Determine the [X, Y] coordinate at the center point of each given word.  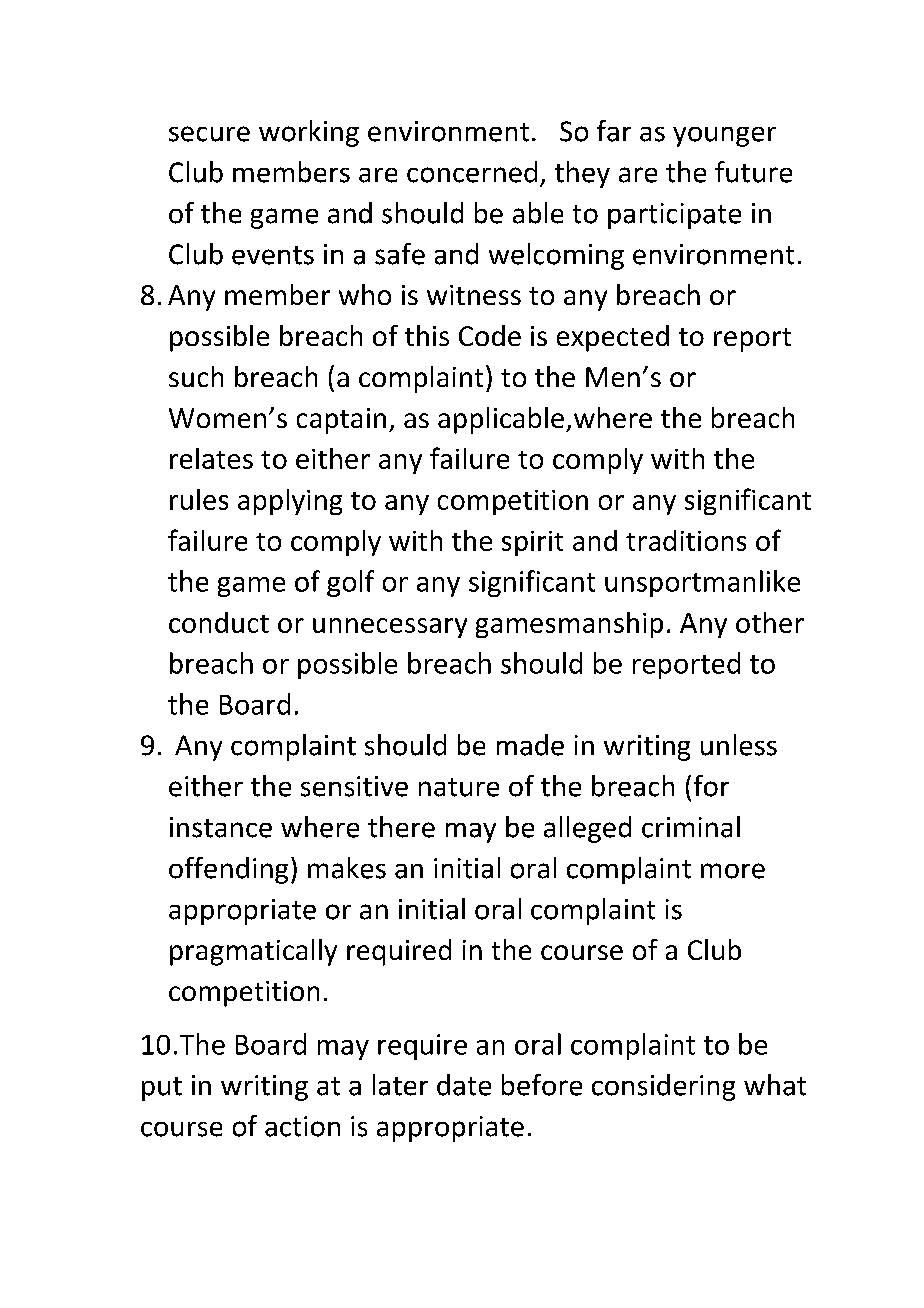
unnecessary [390, 628]
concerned [472, 172]
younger [724, 137]
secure [209, 134]
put [162, 1089]
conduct [219, 622]
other [770, 622]
